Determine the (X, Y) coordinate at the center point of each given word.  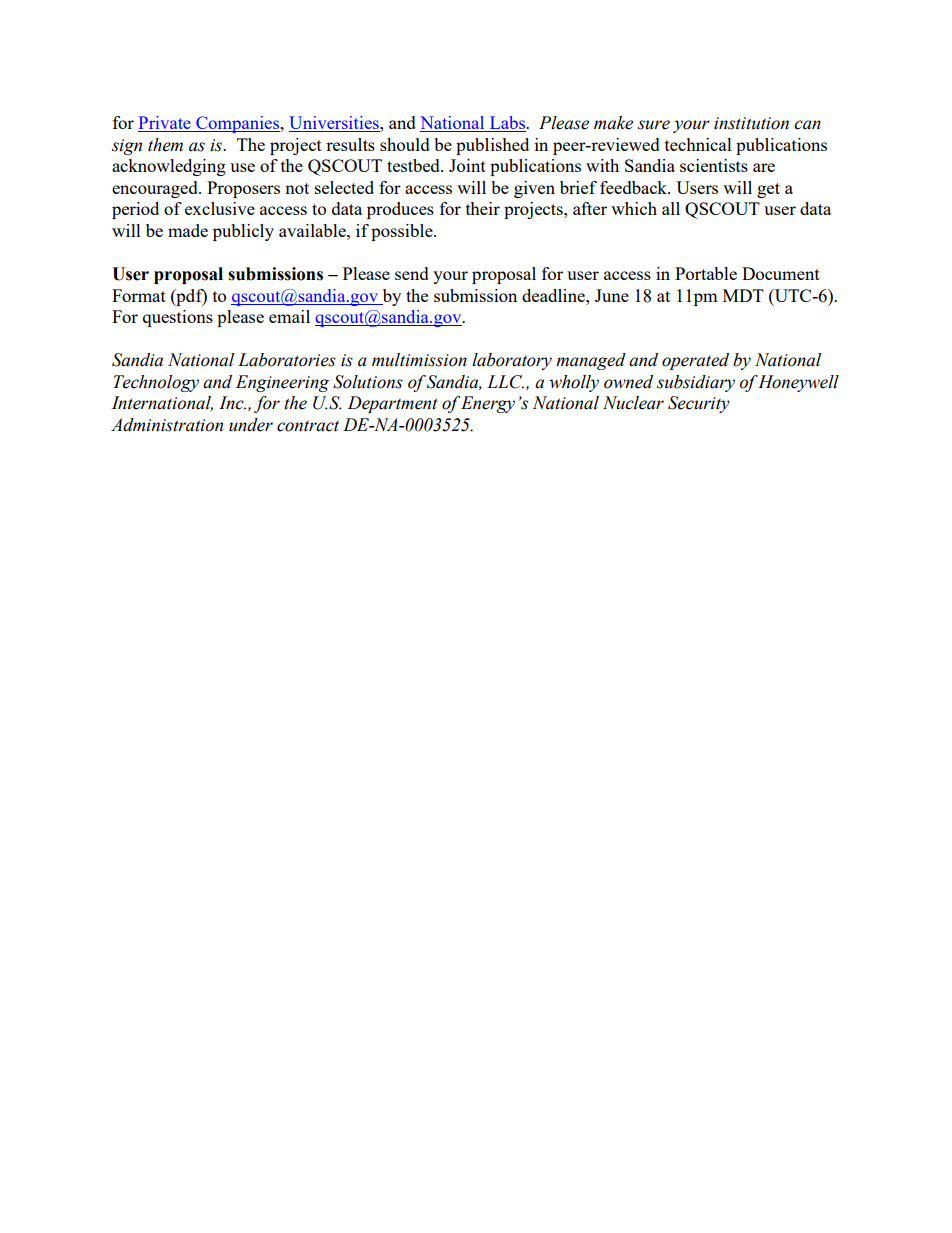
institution (751, 123)
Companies (238, 124)
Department (393, 404)
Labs (507, 124)
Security (699, 404)
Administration (167, 425)
